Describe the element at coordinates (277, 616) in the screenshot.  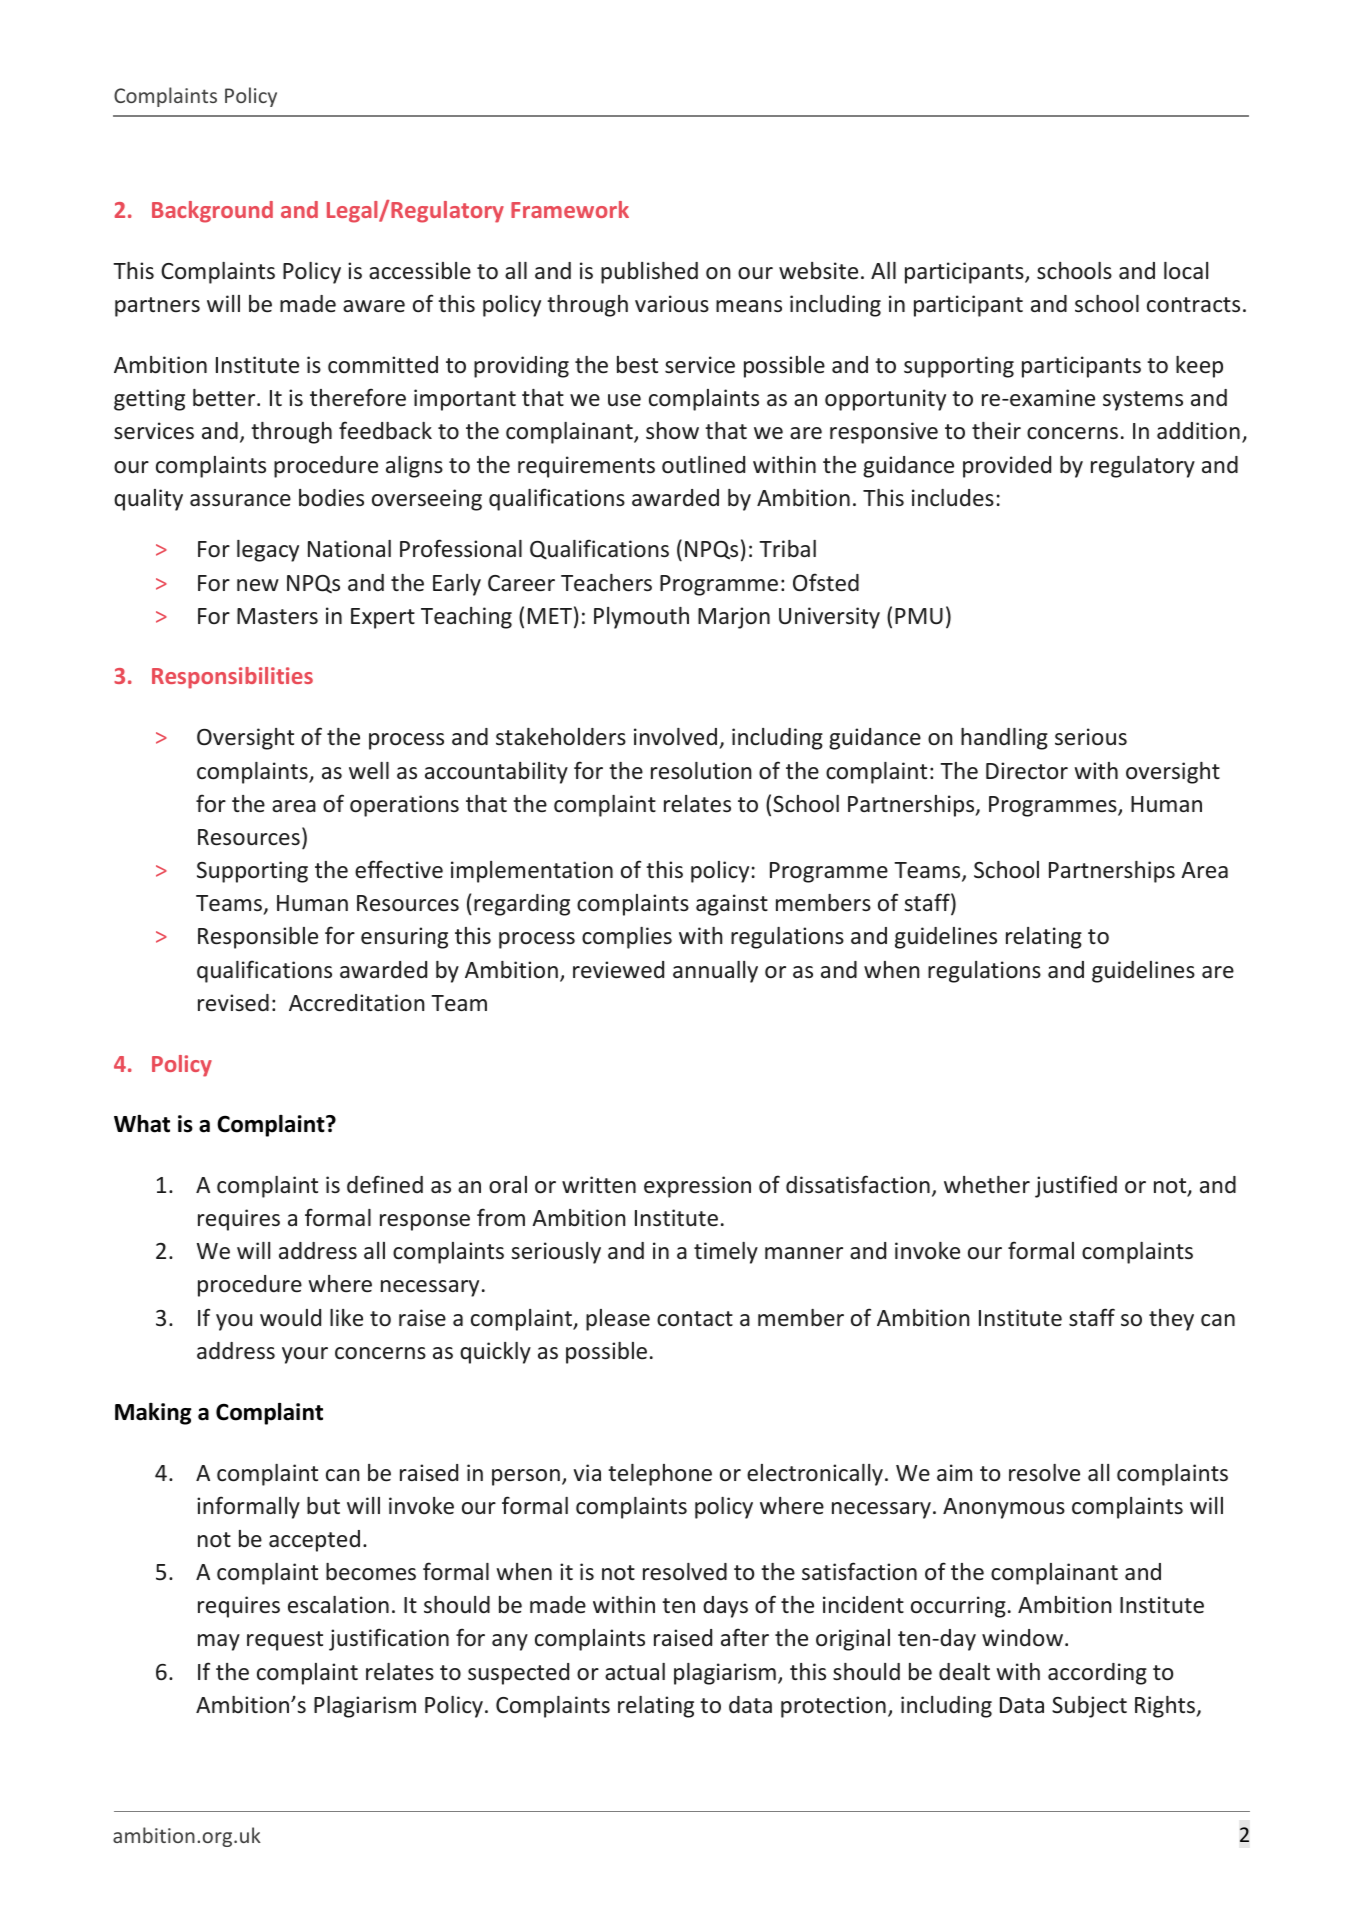
I see `Masters` at that location.
